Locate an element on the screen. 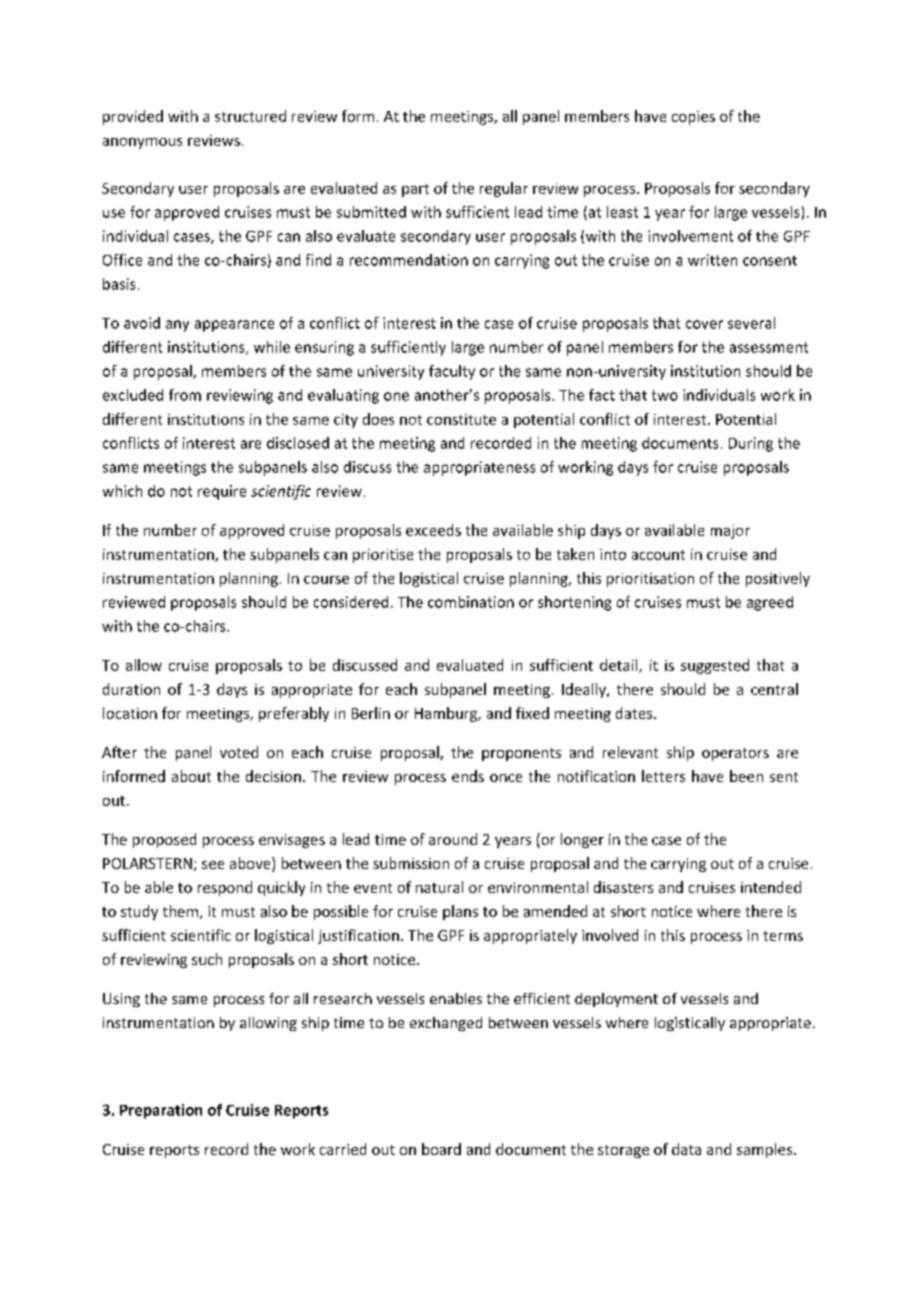 Image resolution: width=924 pixels, height=1307 pixels. Preparation is located at coordinates (161, 1111).
